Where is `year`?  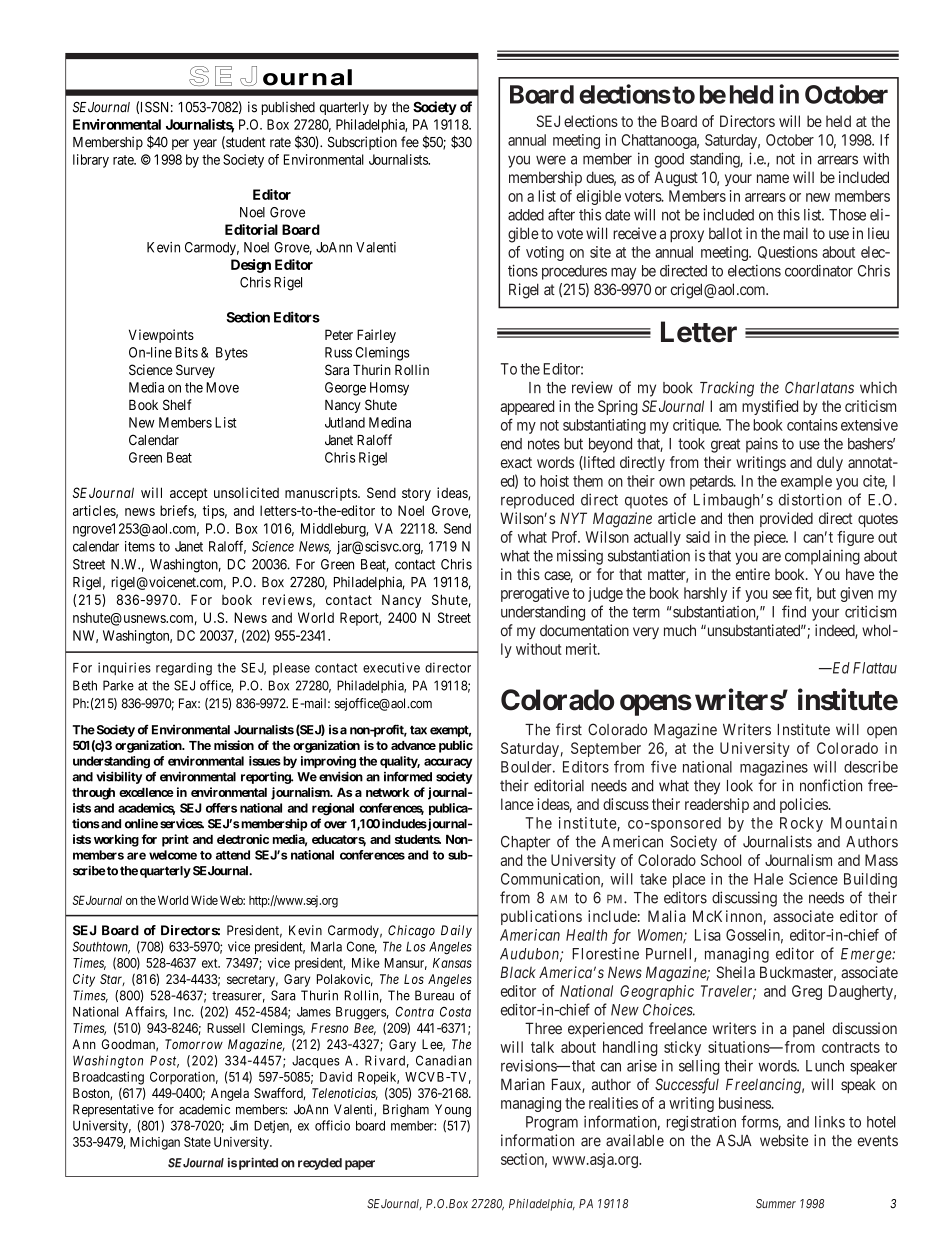 year is located at coordinates (205, 144).
